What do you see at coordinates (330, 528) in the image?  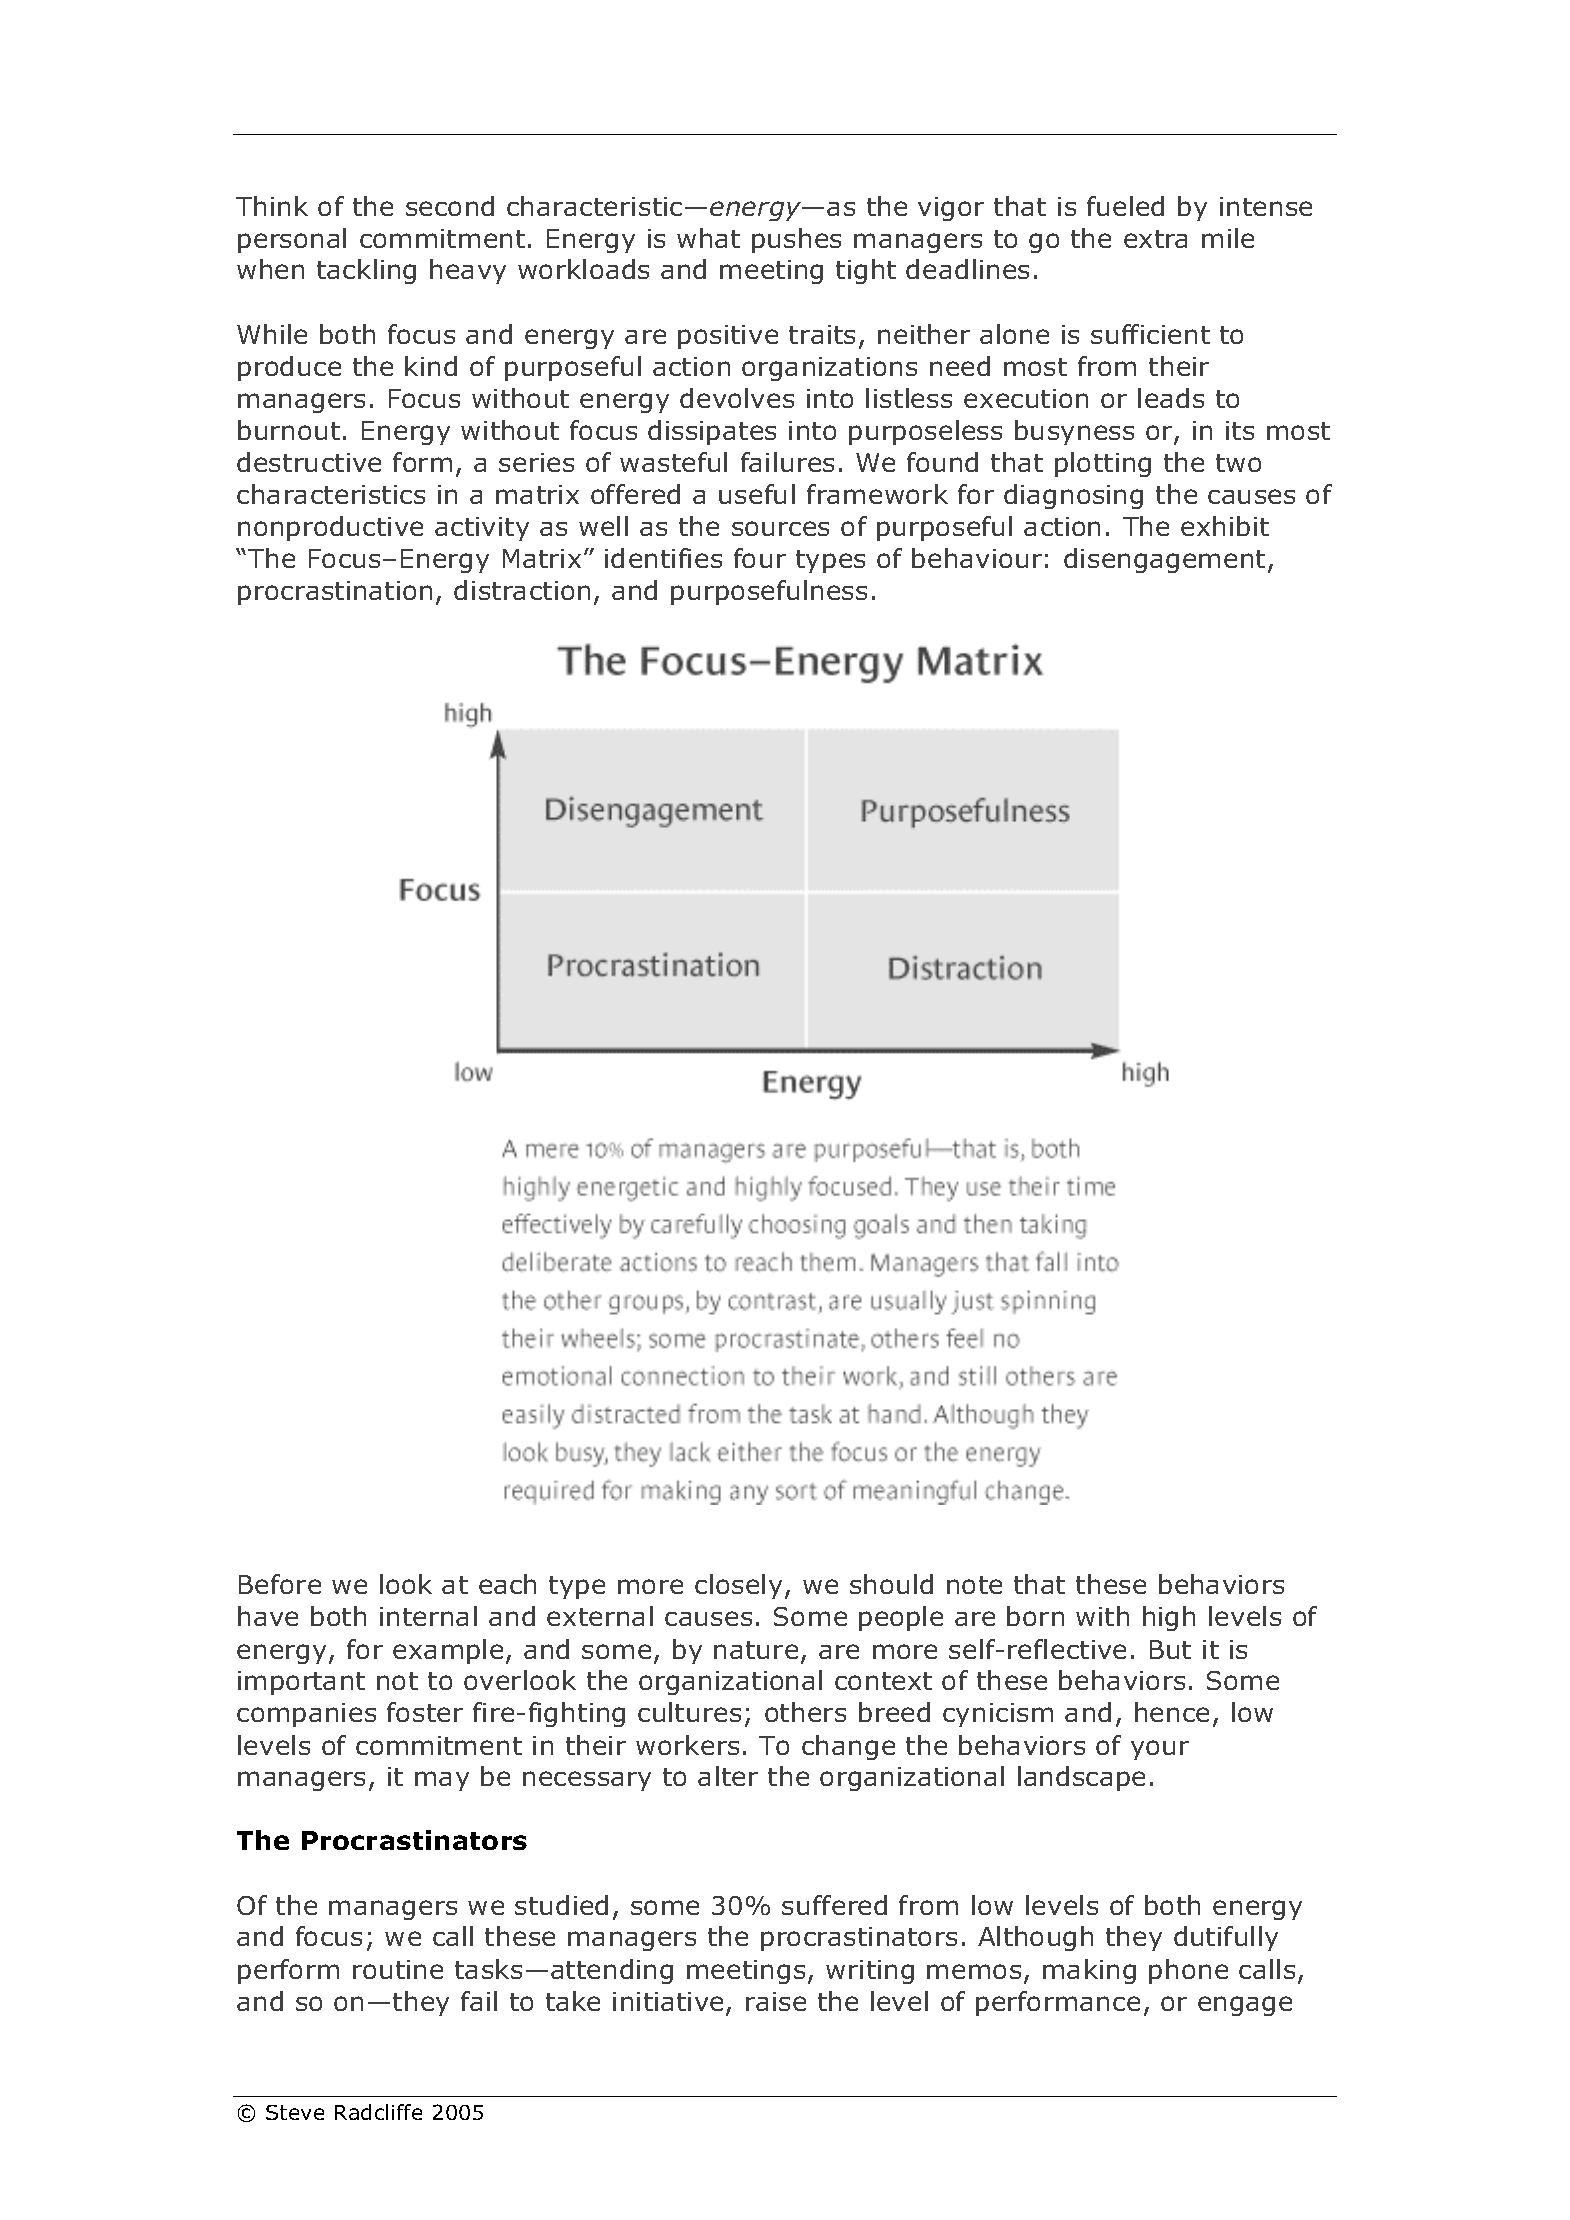 I see `nonproductive` at bounding box center [330, 528].
